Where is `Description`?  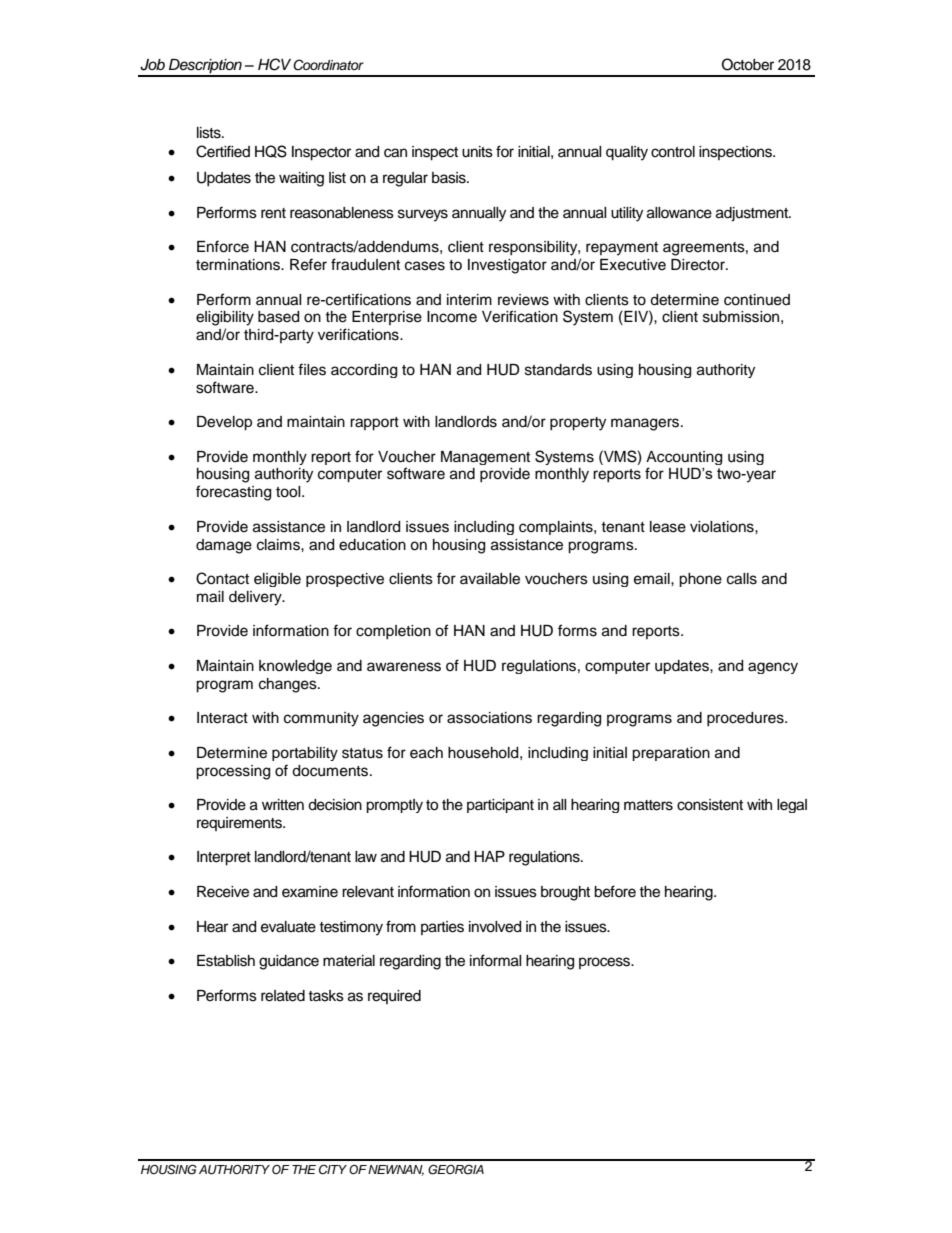 Description is located at coordinates (205, 67).
